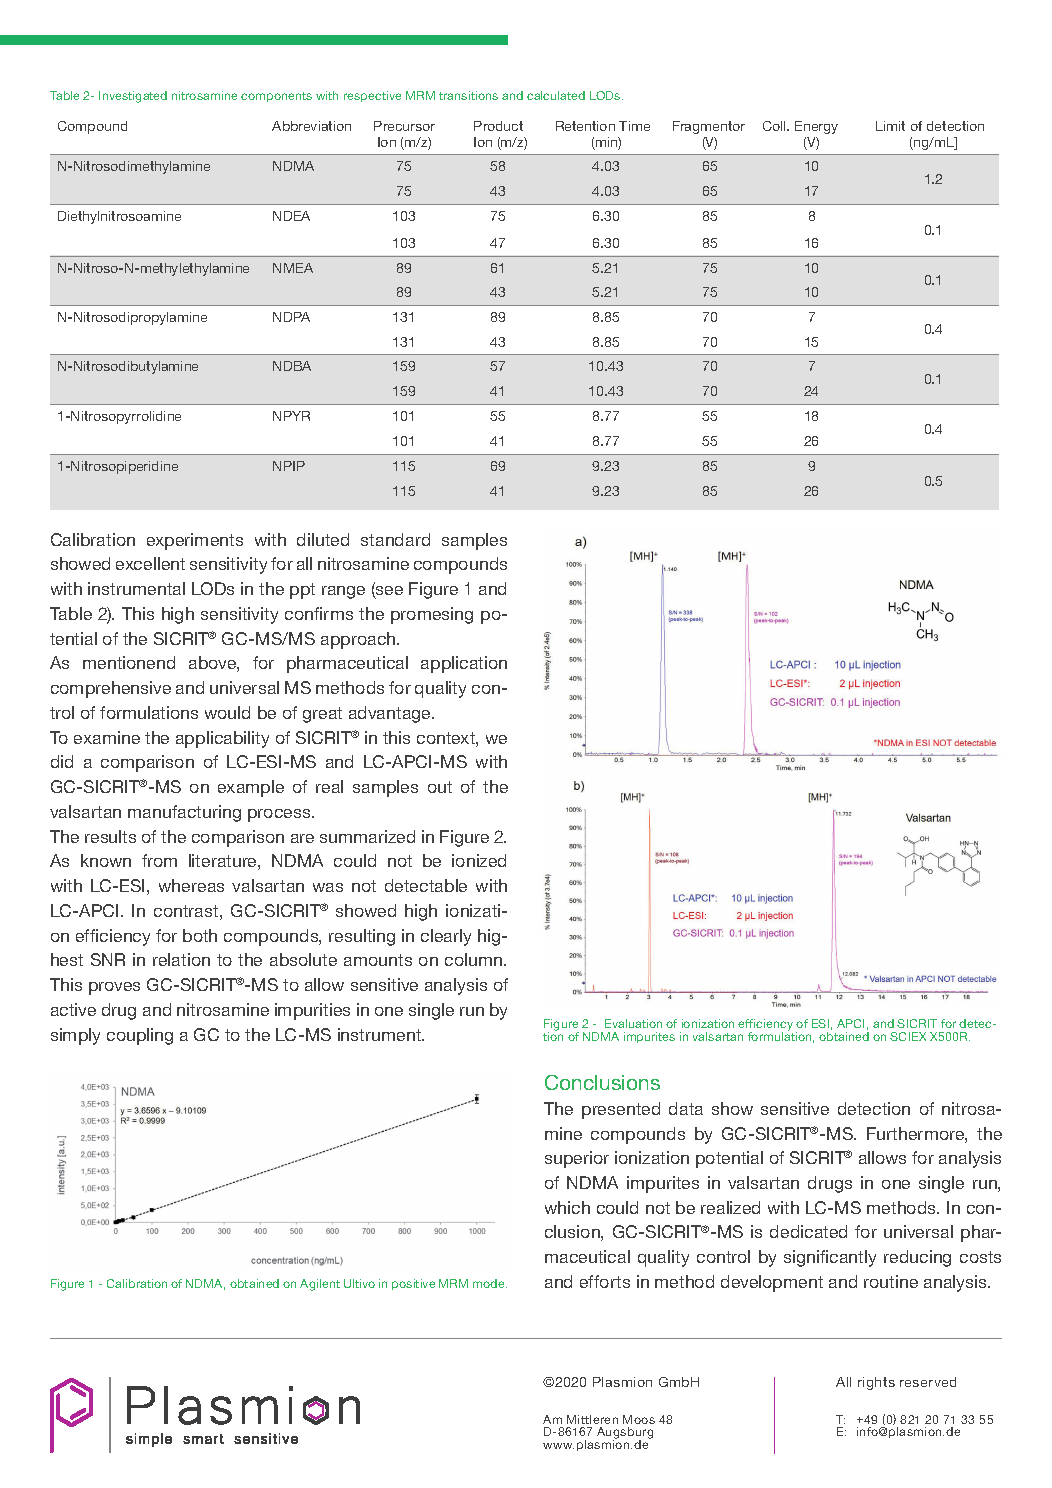  What do you see at coordinates (395, 539) in the screenshot?
I see `standard` at bounding box center [395, 539].
